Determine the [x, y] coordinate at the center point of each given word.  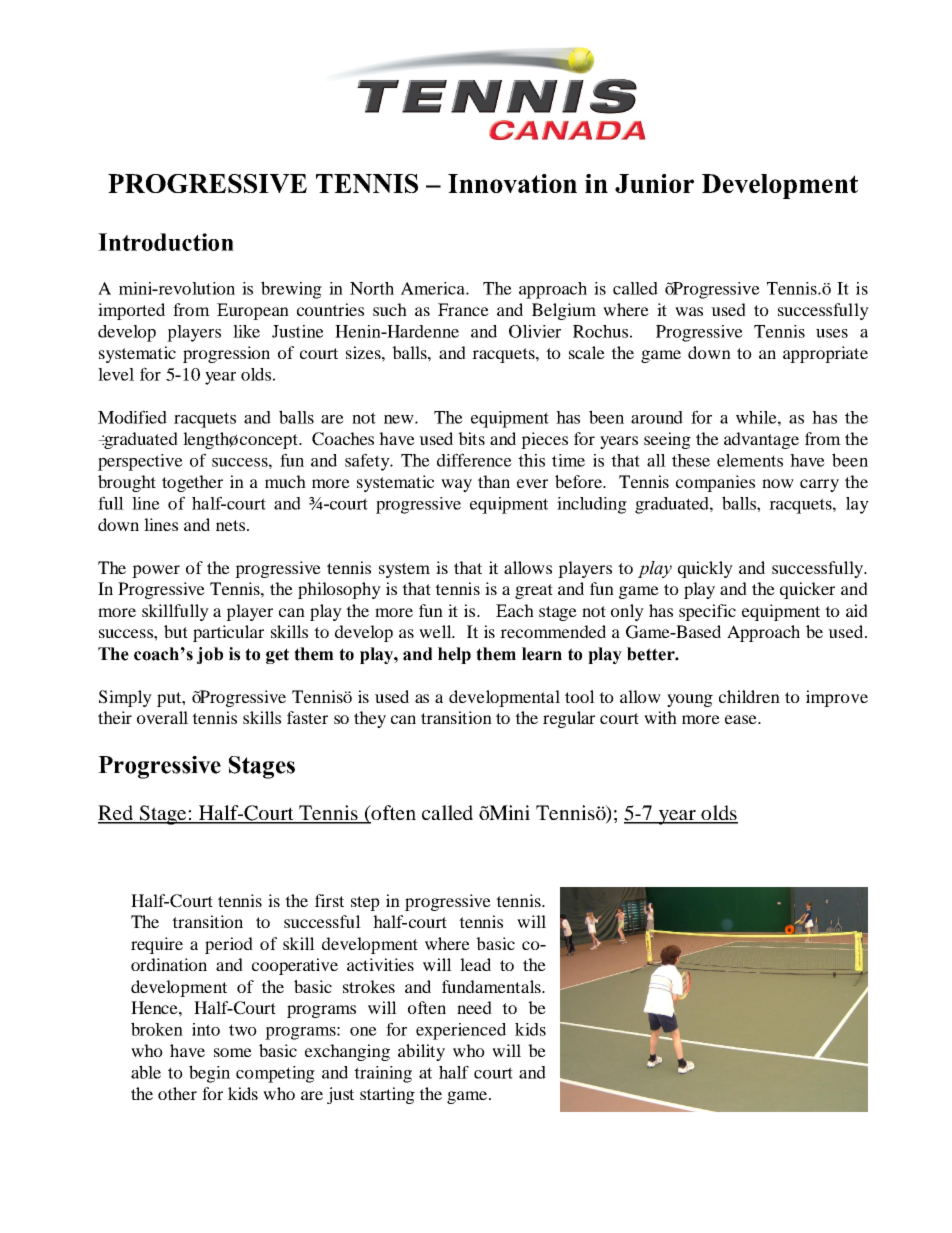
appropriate [825, 354]
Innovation [512, 183]
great [534, 591]
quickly [705, 569]
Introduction [166, 242]
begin [209, 1074]
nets [232, 525]
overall [162, 717]
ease [742, 719]
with [660, 717]
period [229, 945]
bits [471, 438]
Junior [654, 183]
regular [569, 719]
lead [475, 964]
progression [226, 354]
